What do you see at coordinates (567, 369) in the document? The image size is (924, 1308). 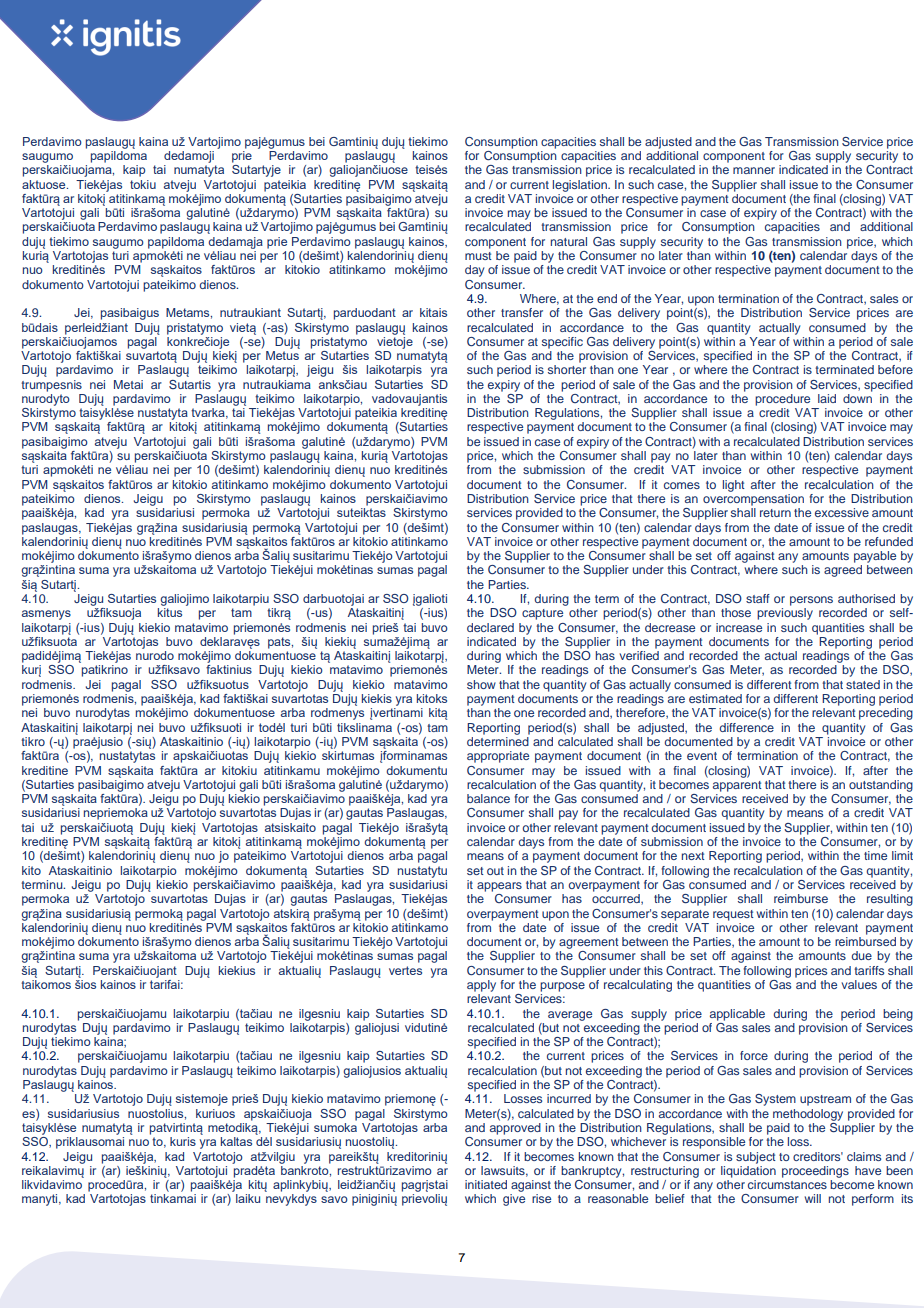 I see `shorter` at bounding box center [567, 369].
